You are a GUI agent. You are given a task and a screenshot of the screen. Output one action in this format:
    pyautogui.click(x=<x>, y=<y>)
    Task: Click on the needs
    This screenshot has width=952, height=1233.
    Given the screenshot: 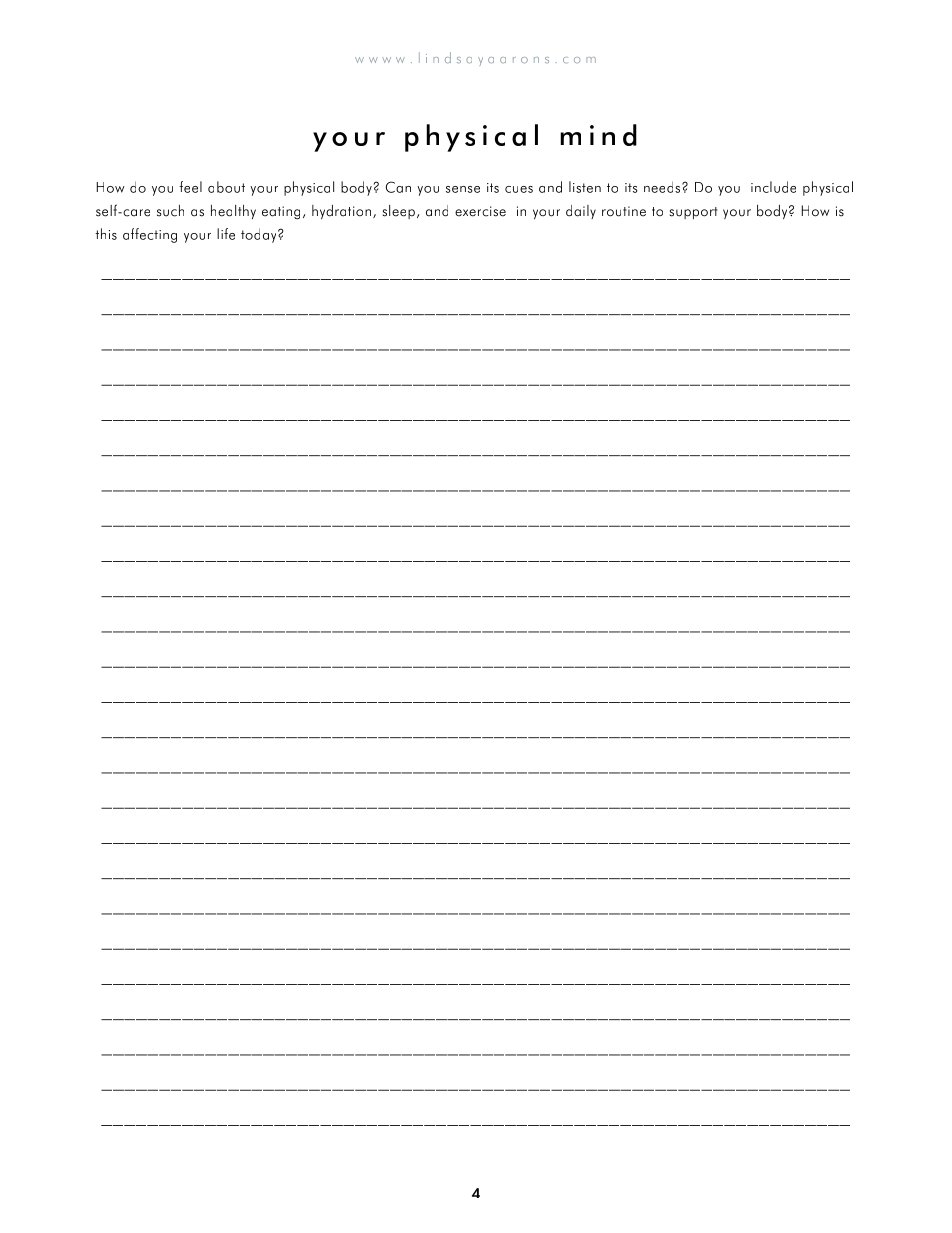 What is the action you would take?
    pyautogui.click(x=663, y=187)
